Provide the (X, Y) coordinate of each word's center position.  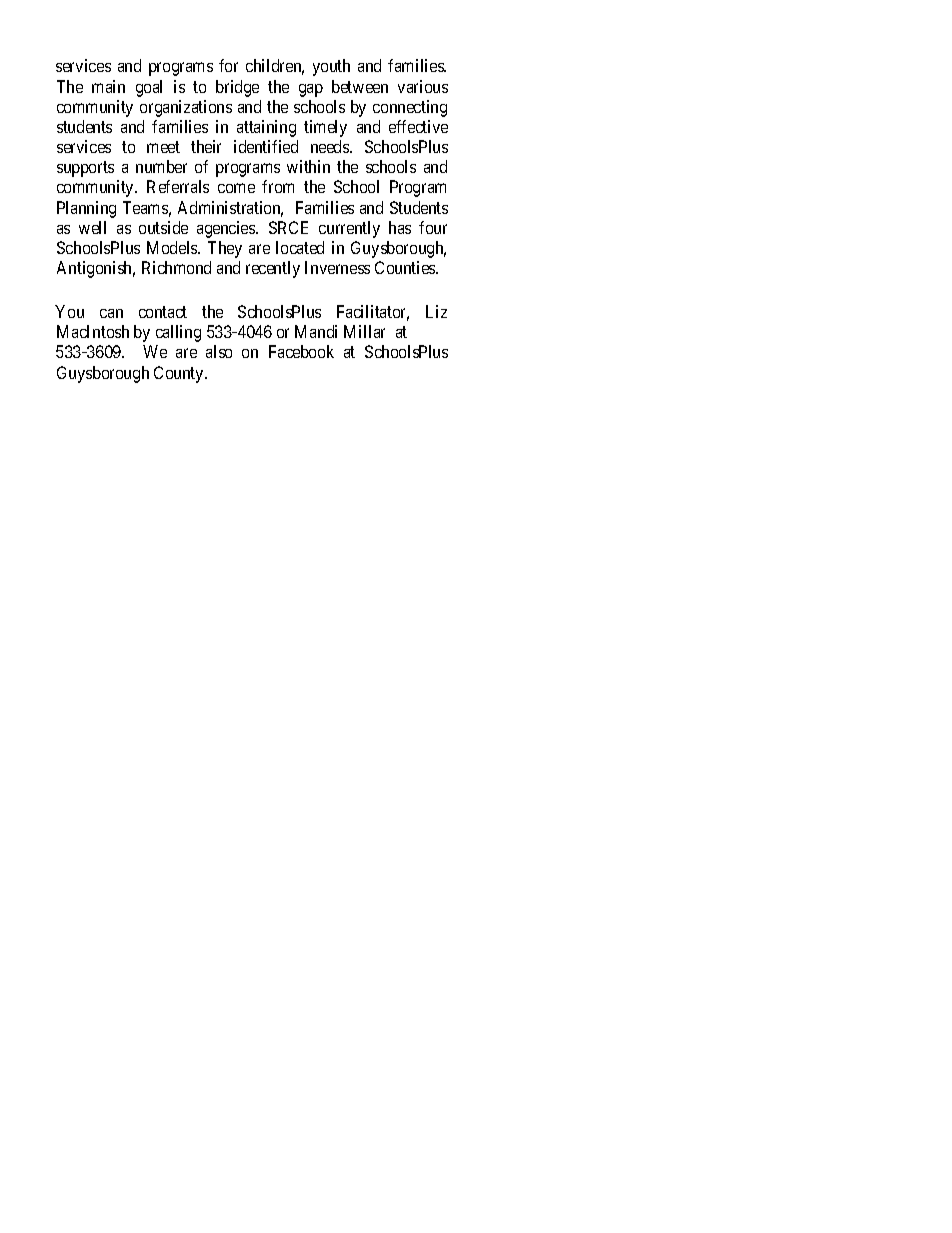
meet (163, 147)
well (92, 227)
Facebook (301, 351)
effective (418, 126)
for (228, 65)
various (423, 86)
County (180, 374)
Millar (364, 331)
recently (273, 269)
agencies (227, 229)
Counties (406, 267)
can (111, 313)
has (400, 227)
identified (266, 146)
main (108, 86)
